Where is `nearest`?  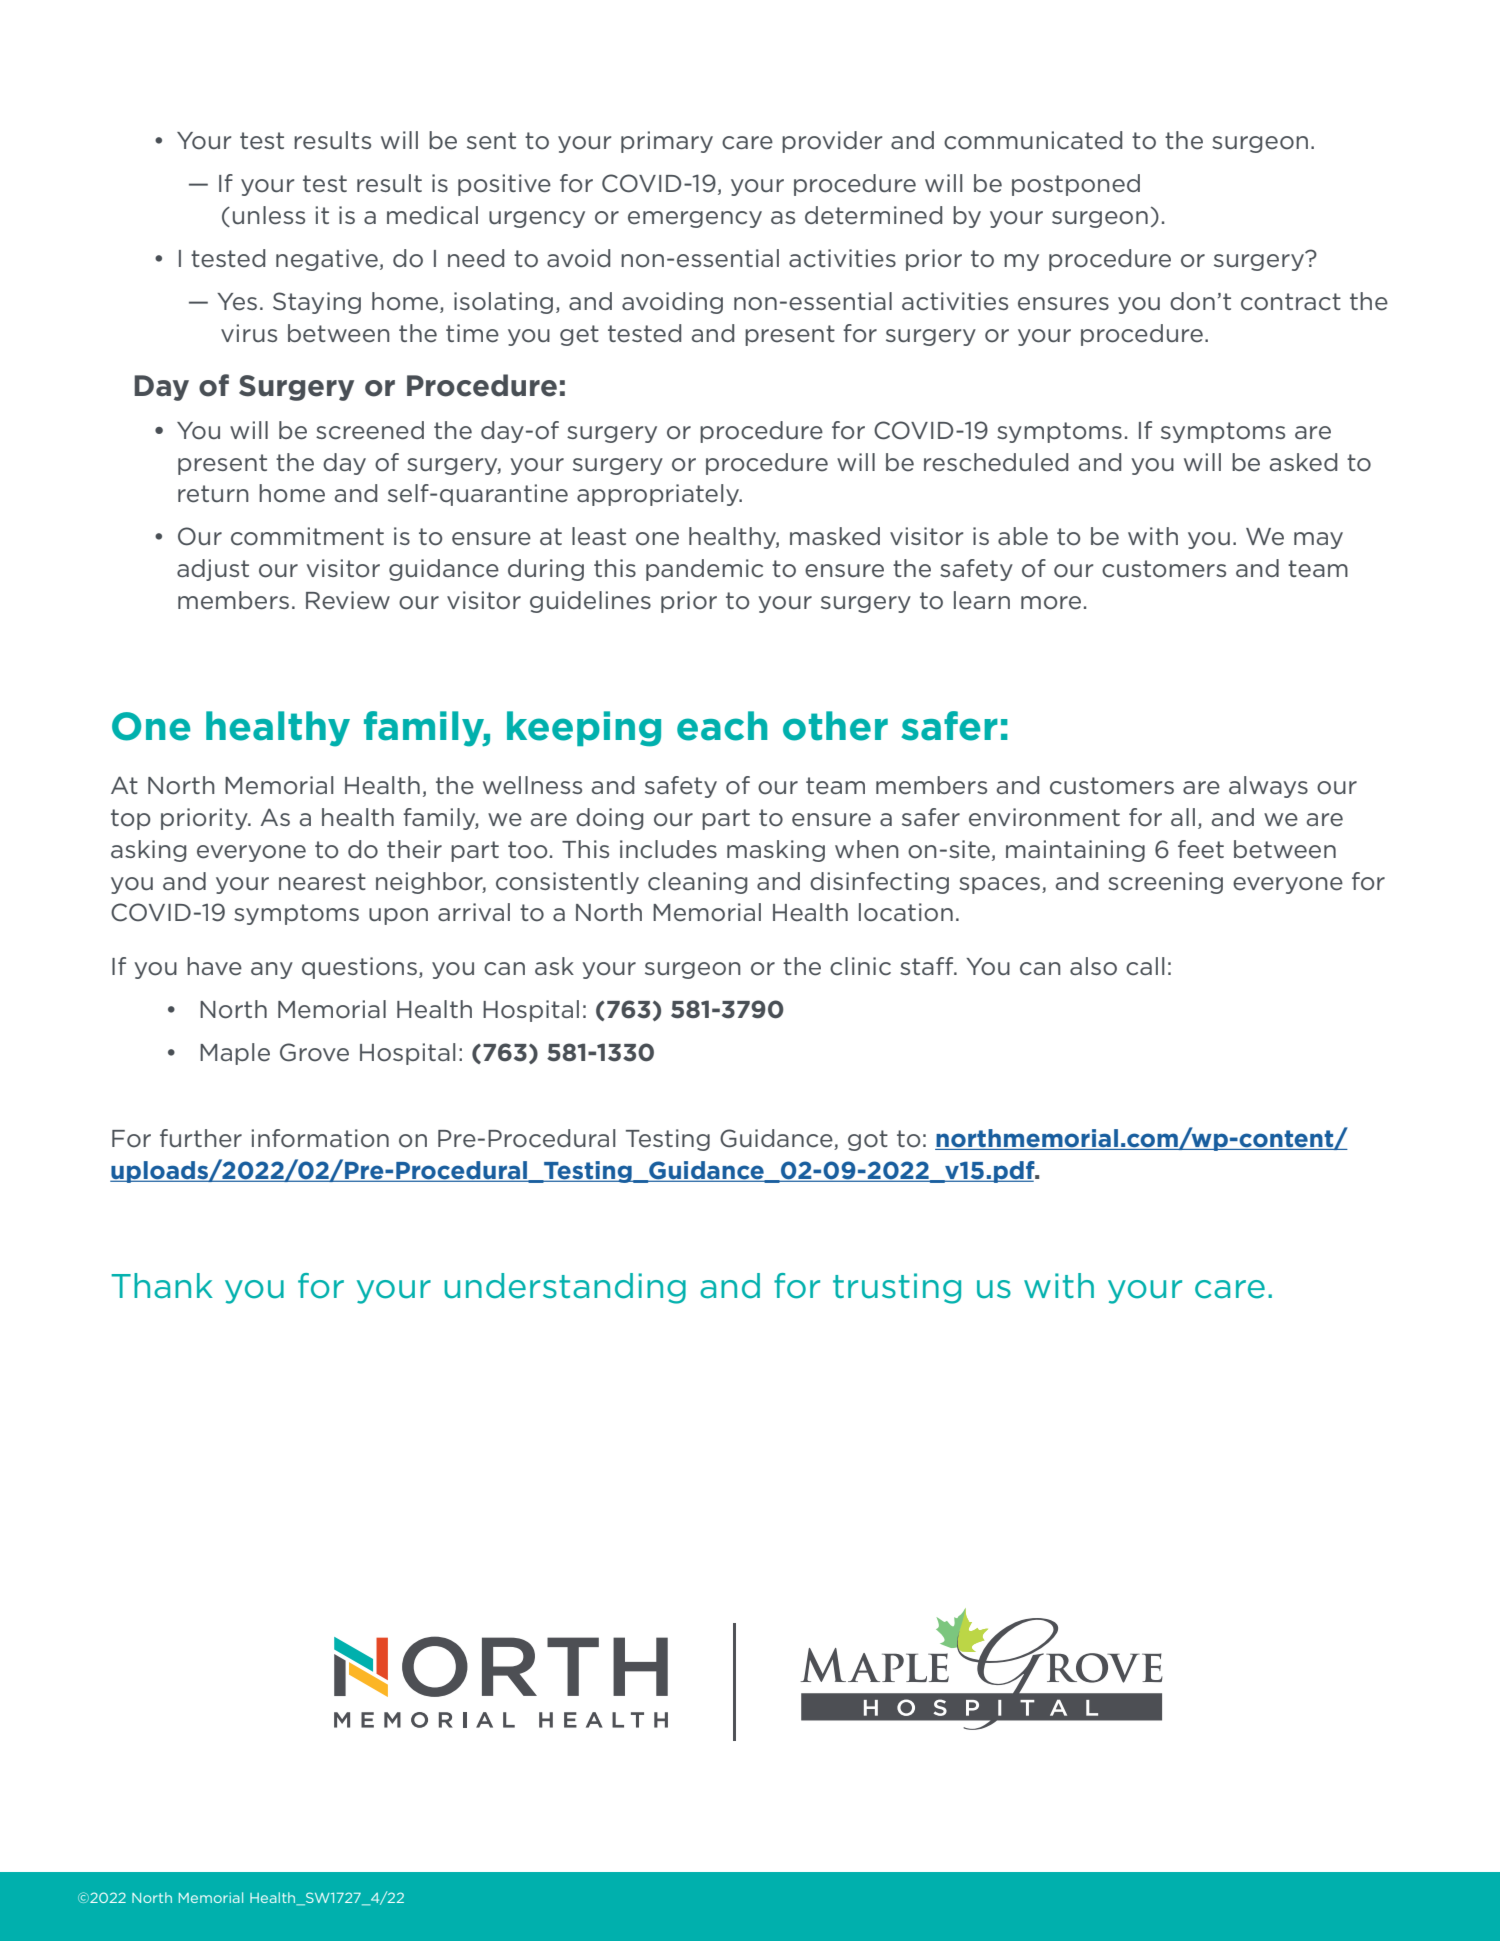 nearest is located at coordinates (322, 882).
